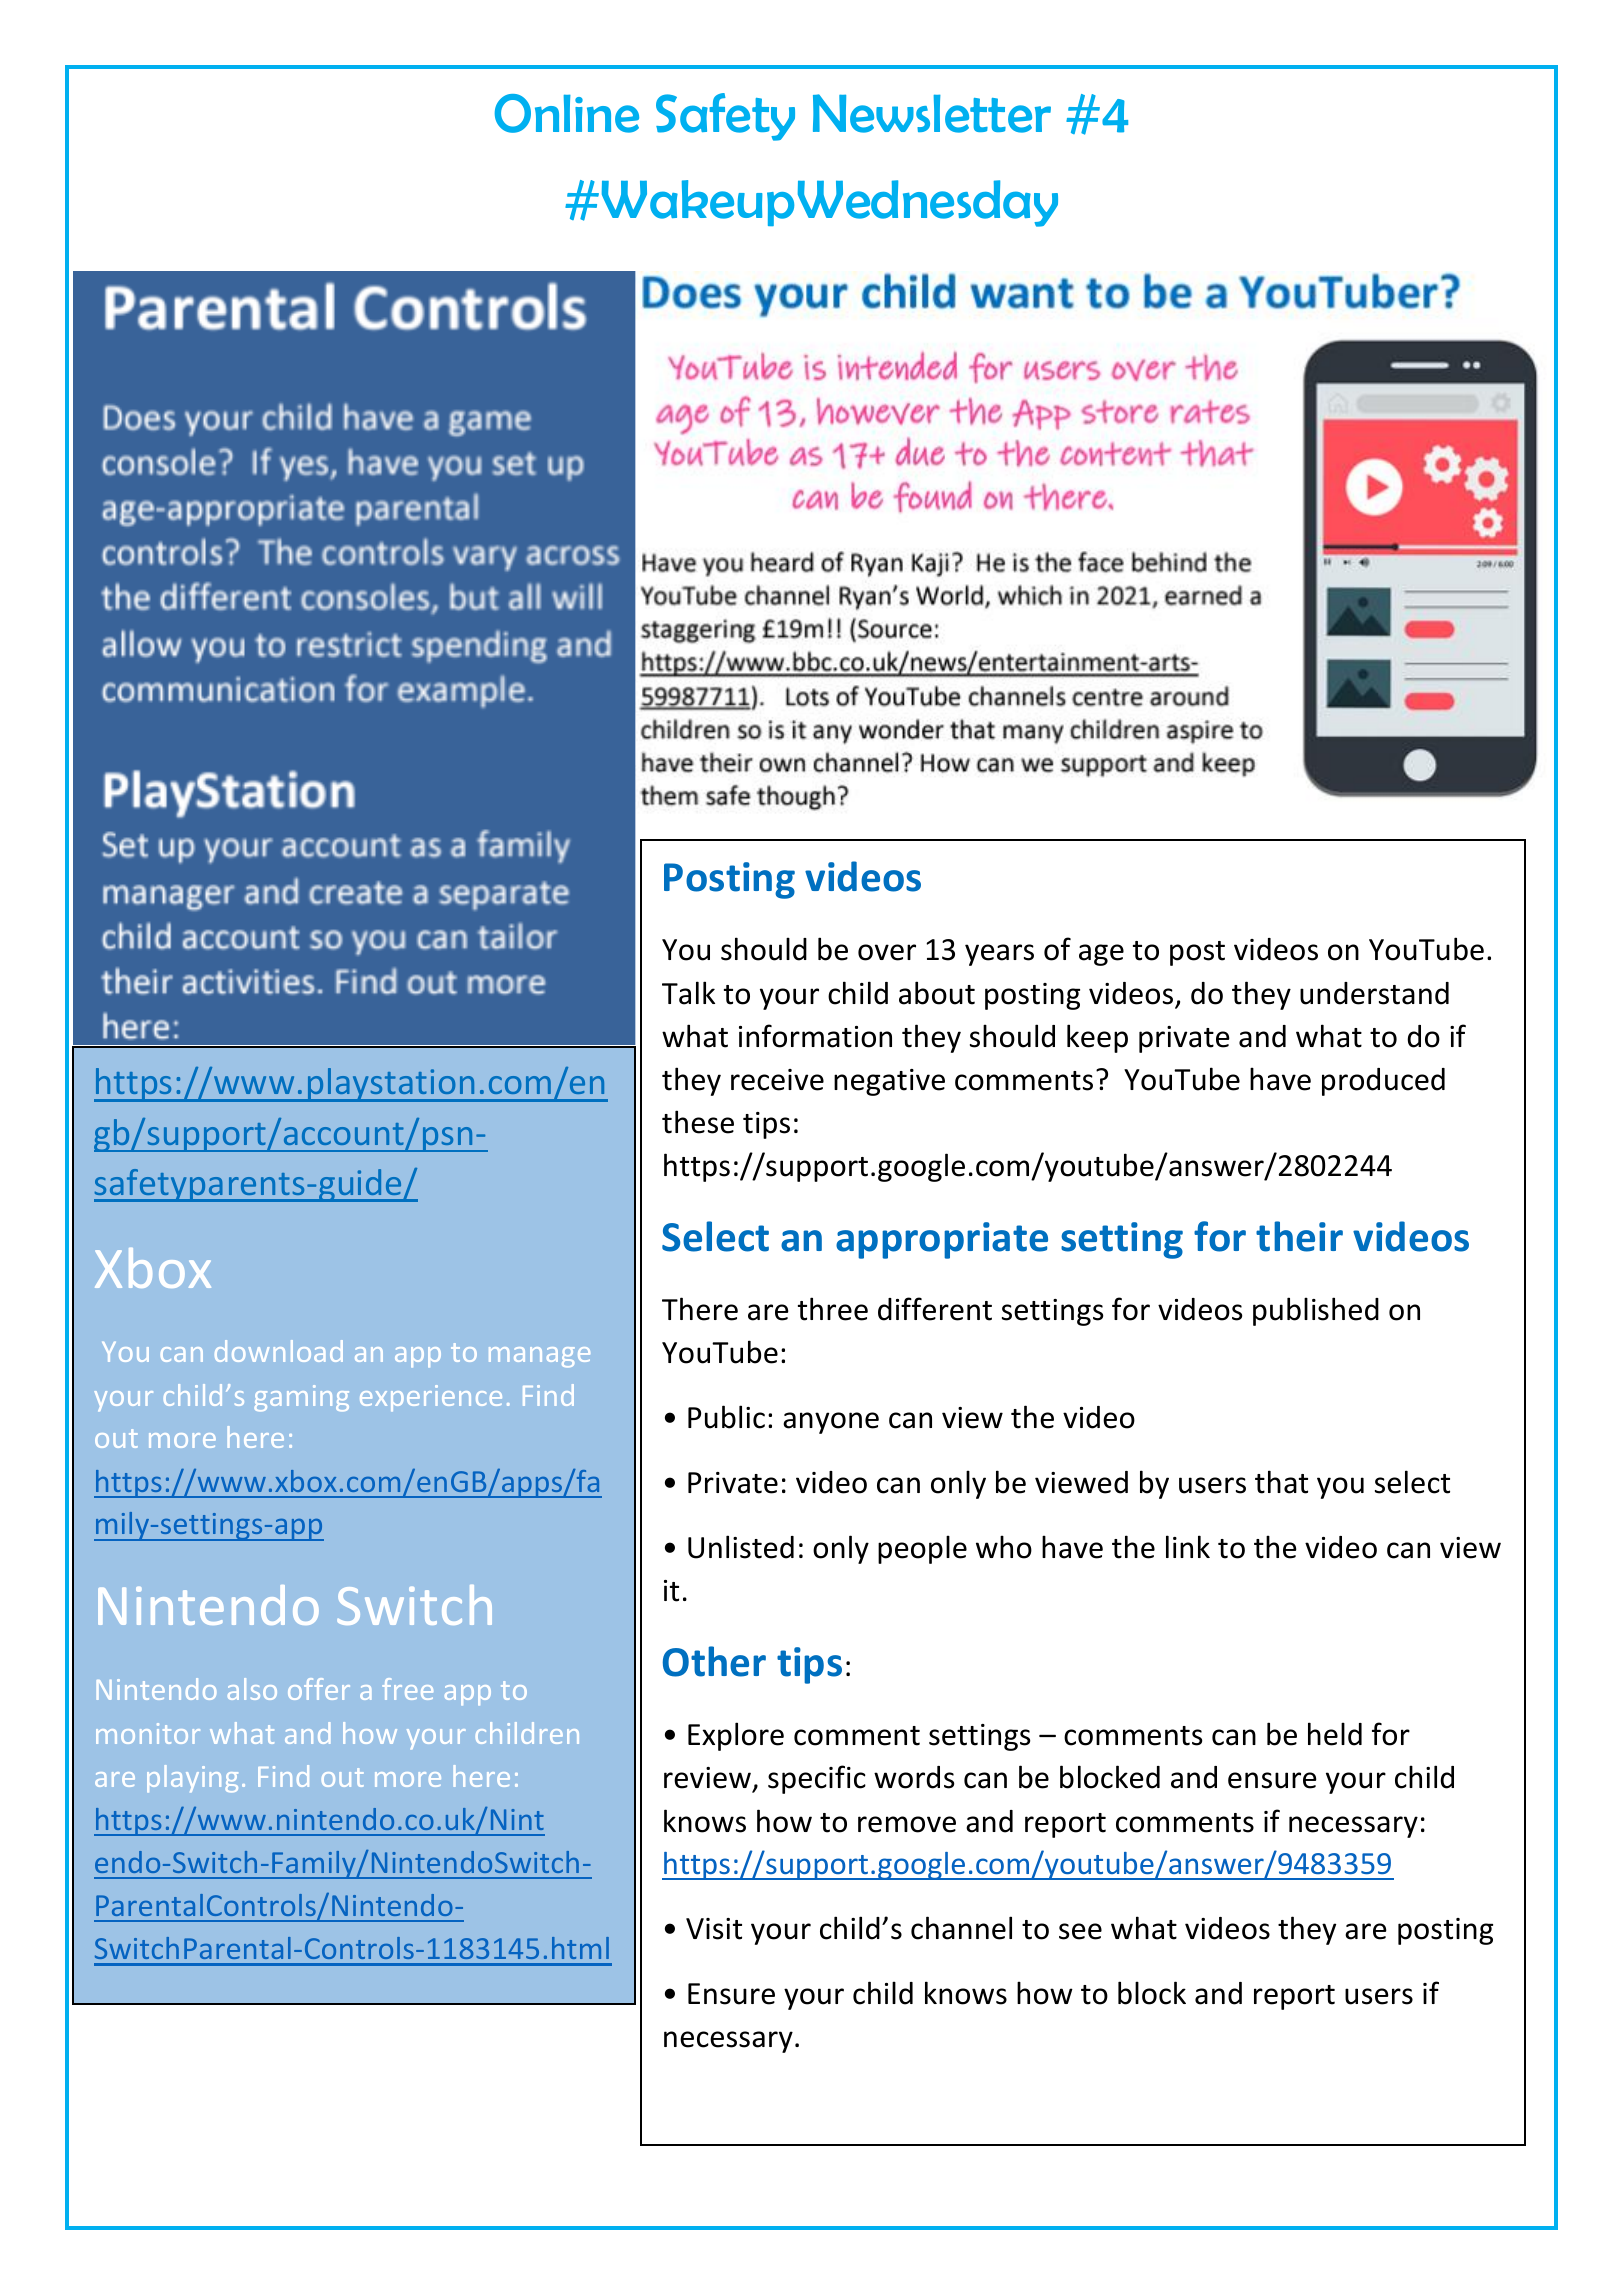 This screenshot has width=1623, height=2295. Describe the element at coordinates (999, 955) in the screenshot. I see `years` at that location.
